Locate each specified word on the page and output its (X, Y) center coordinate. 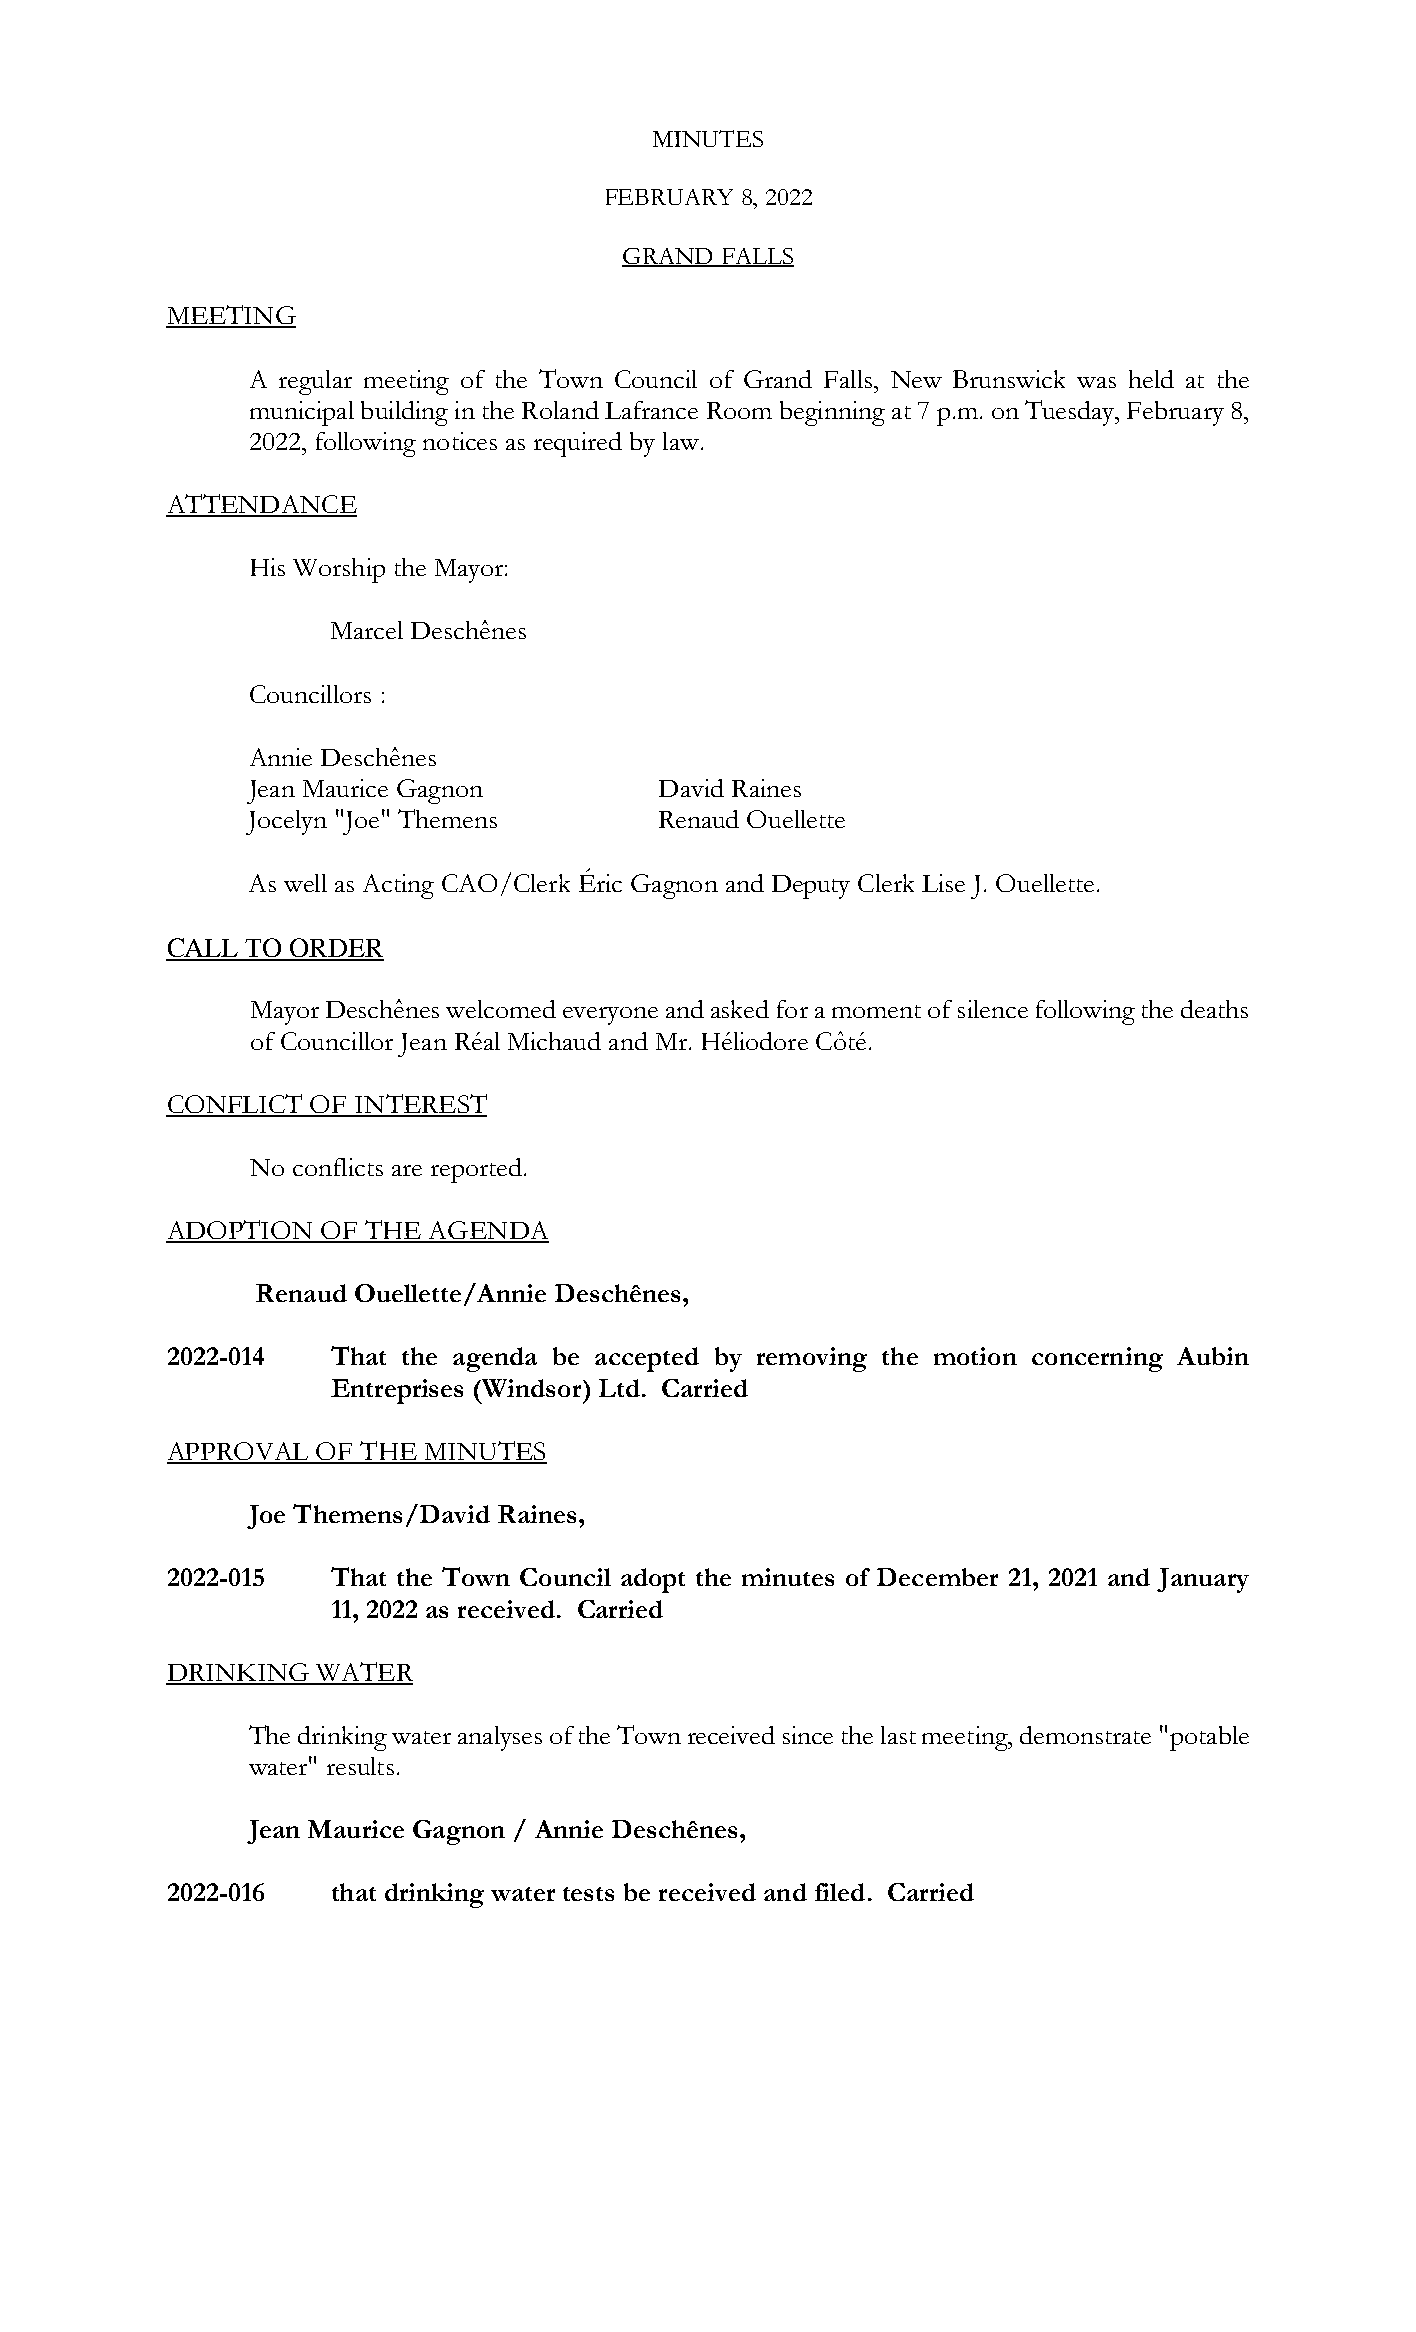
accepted (647, 1359)
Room (739, 410)
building (404, 413)
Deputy (811, 887)
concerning (1097, 1359)
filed (840, 1892)
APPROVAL (239, 1452)
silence (993, 1009)
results (360, 1766)
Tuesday (1071, 413)
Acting (398, 886)
